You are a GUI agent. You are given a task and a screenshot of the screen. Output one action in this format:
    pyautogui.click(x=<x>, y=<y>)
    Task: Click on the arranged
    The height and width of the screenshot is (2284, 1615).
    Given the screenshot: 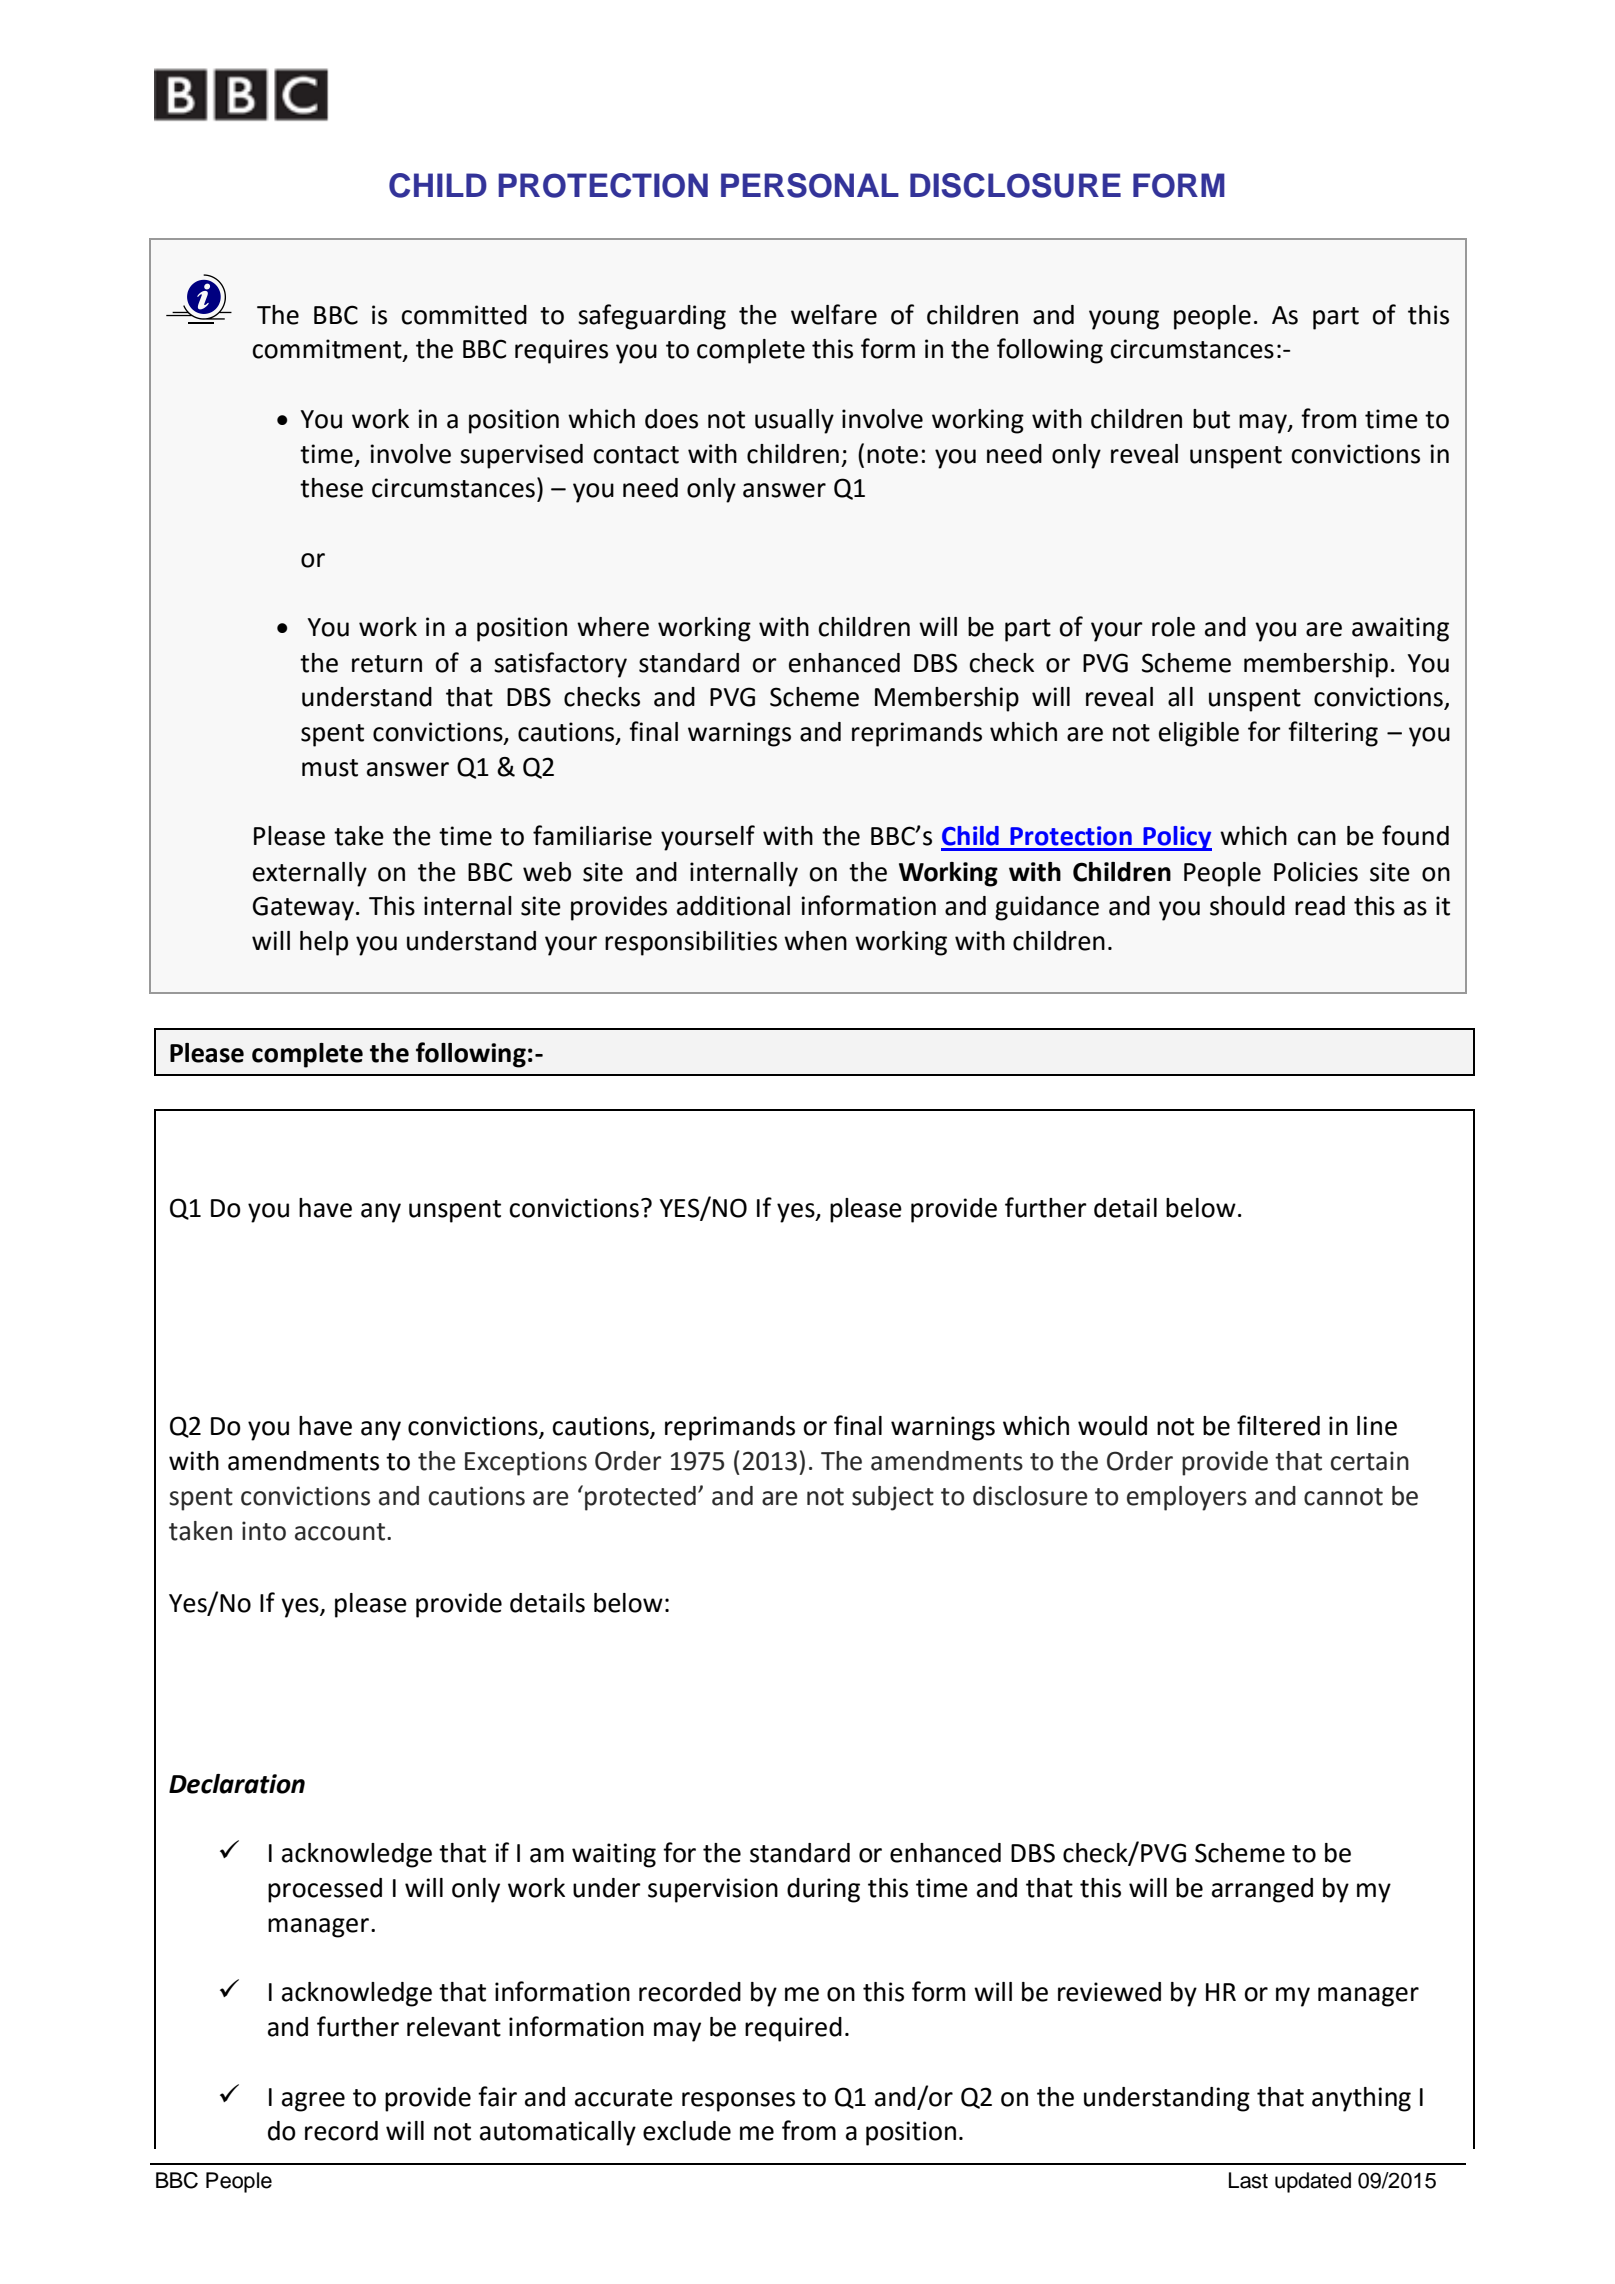 What is the action you would take?
    pyautogui.click(x=1262, y=1890)
